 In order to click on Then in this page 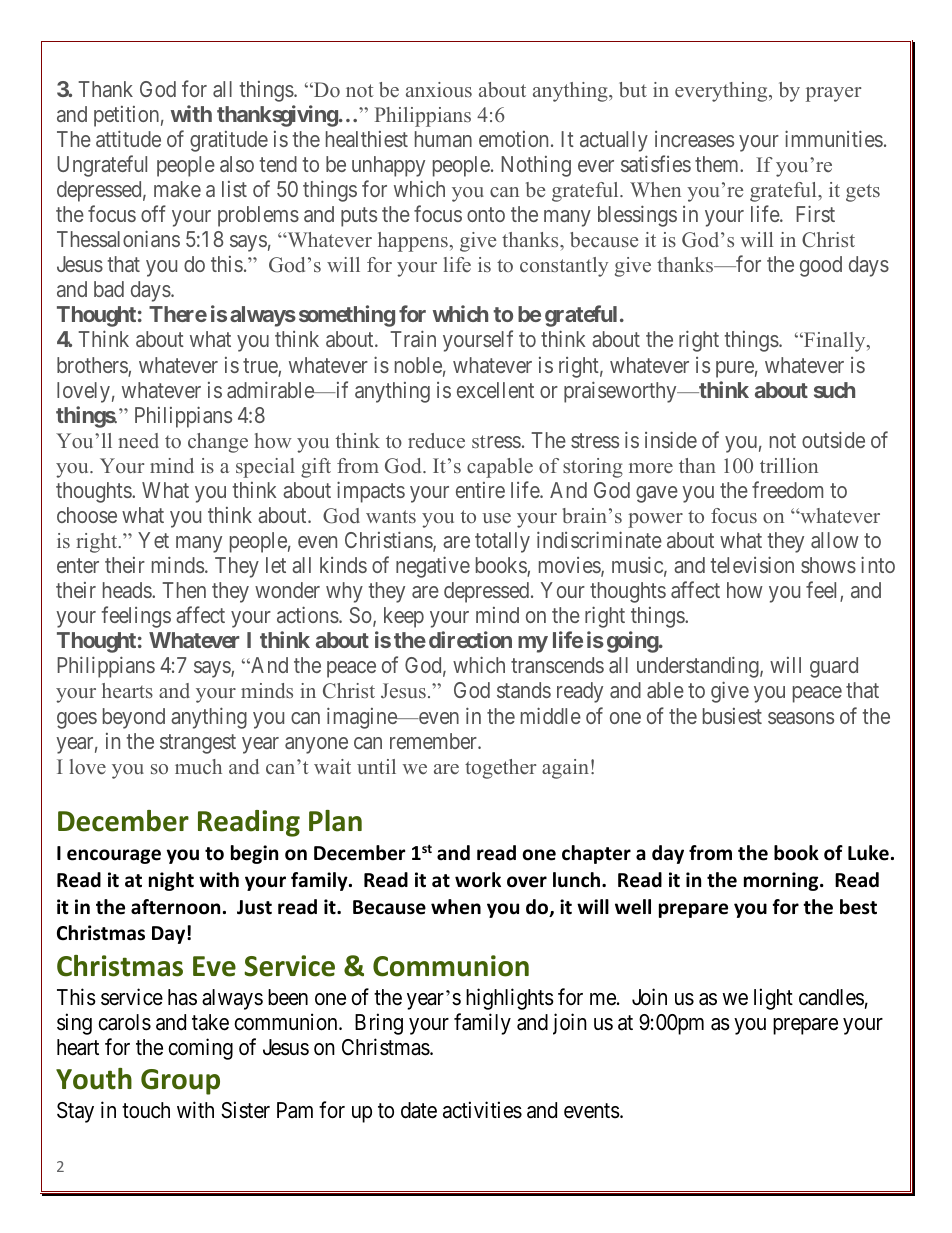, I will do `click(184, 590)`.
